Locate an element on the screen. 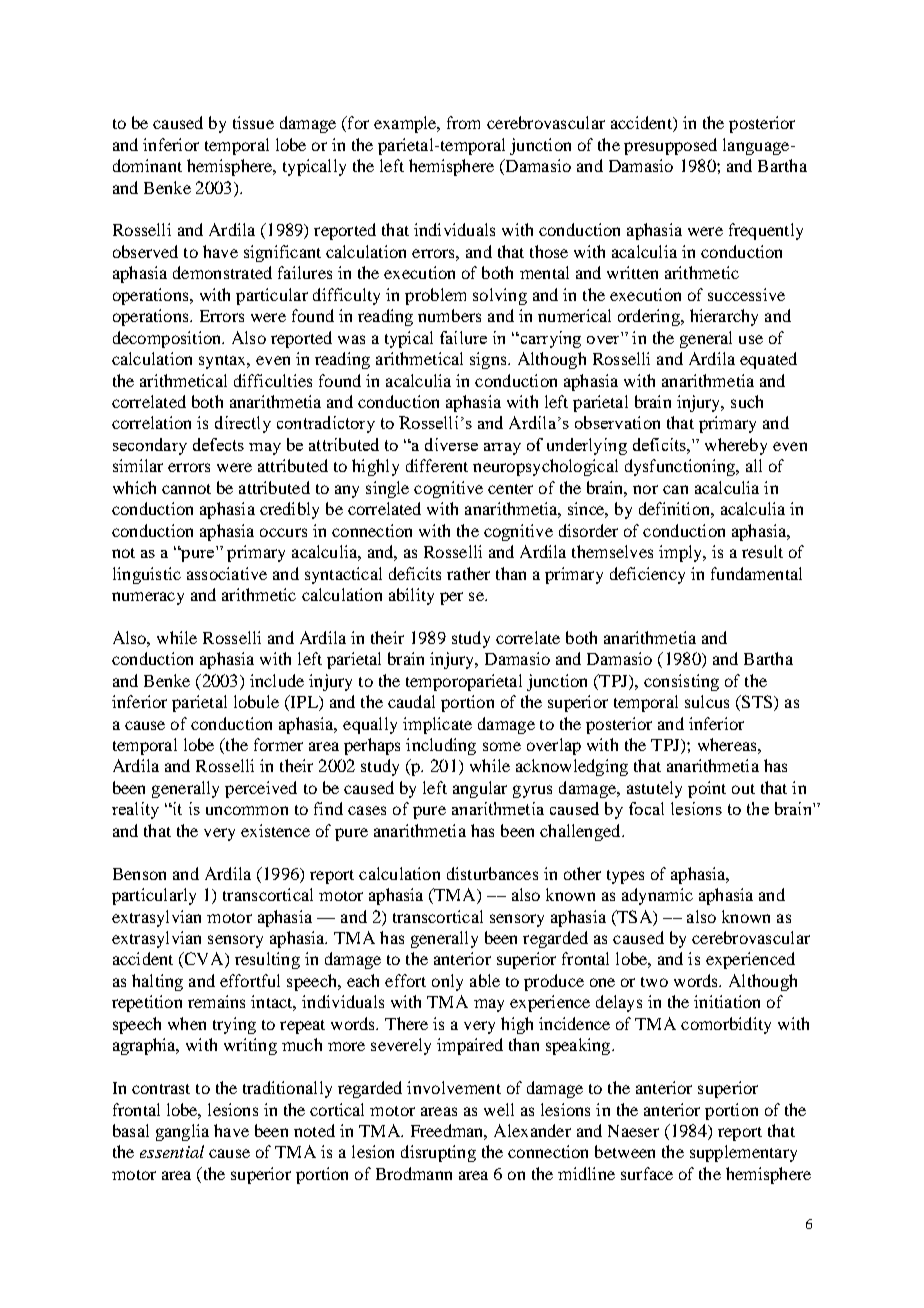  consisting is located at coordinates (681, 682).
